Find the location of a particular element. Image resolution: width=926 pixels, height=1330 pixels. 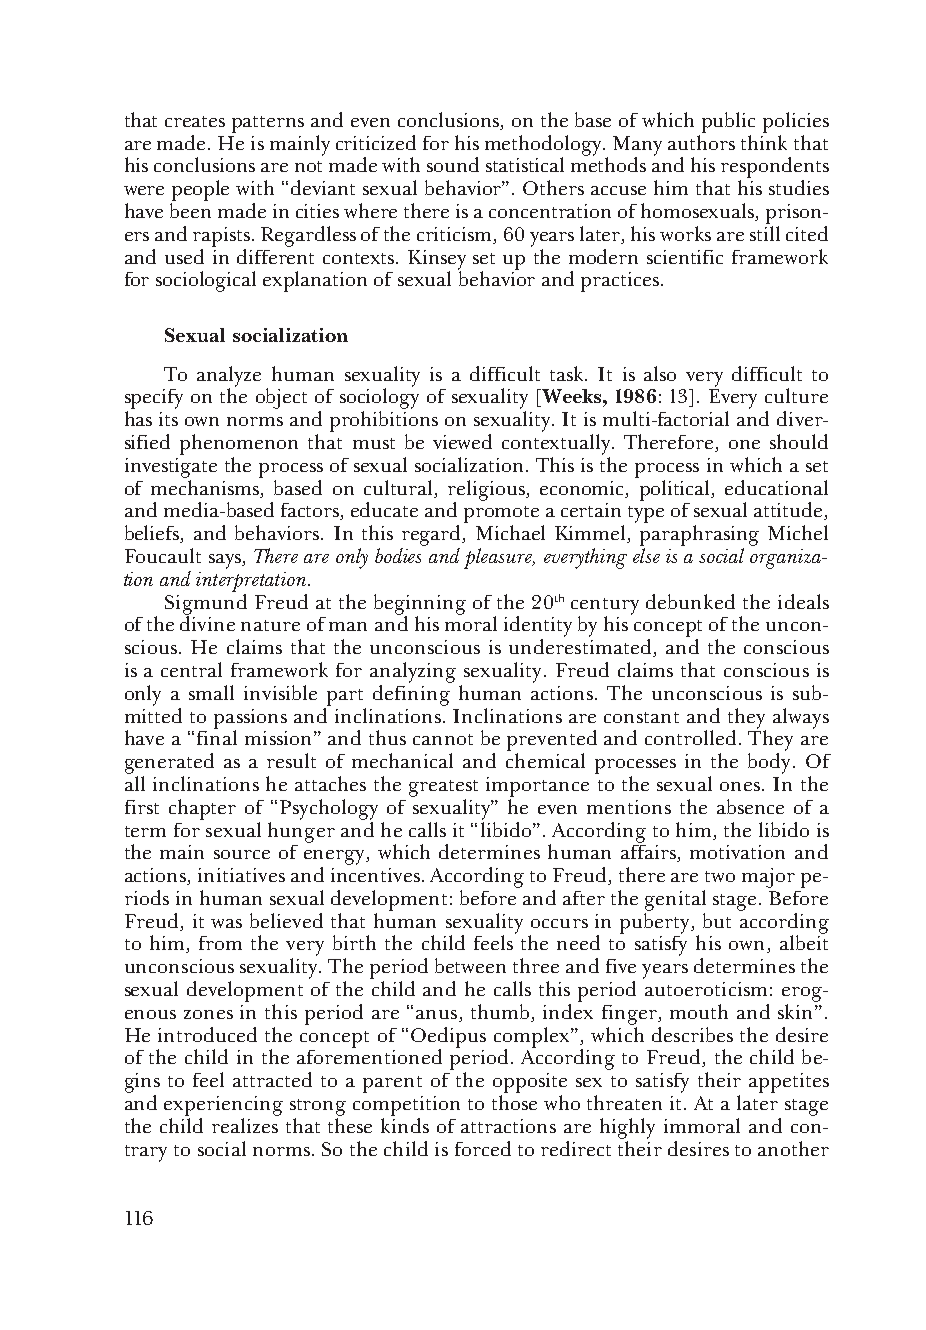

sound is located at coordinates (453, 164).
